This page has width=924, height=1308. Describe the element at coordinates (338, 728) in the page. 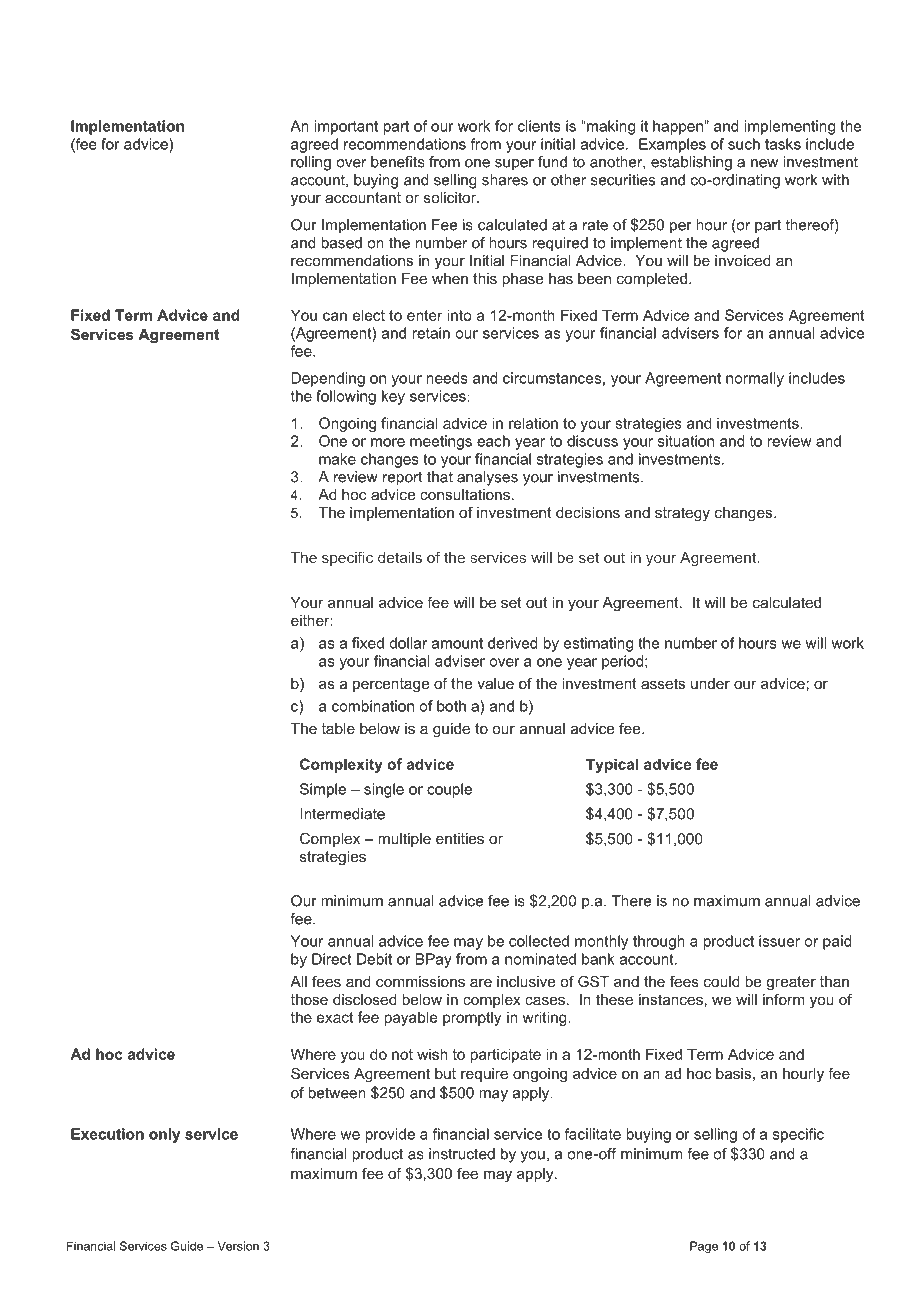

I see `table` at that location.
